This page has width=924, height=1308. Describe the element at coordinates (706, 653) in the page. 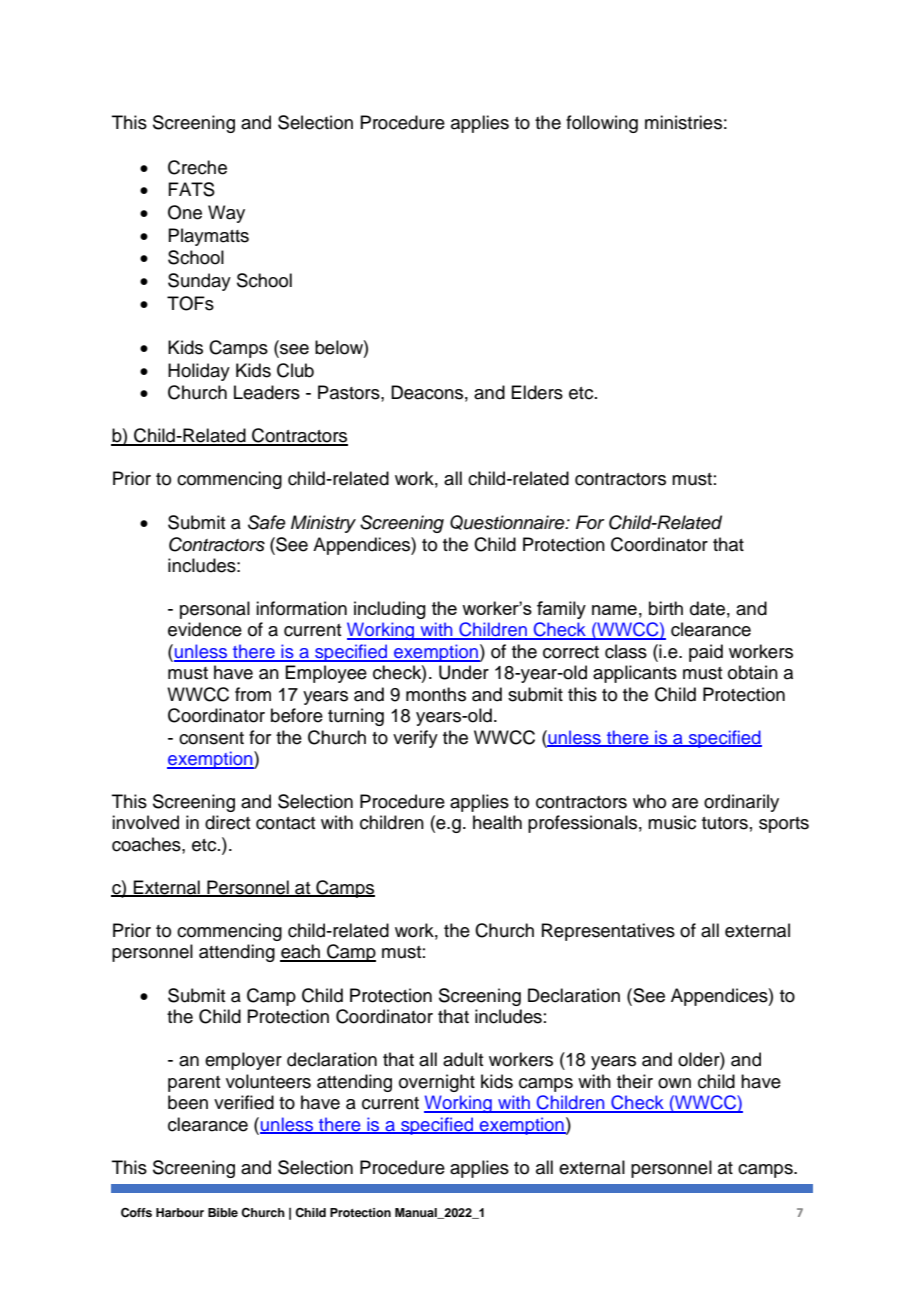

I see `paid` at that location.
